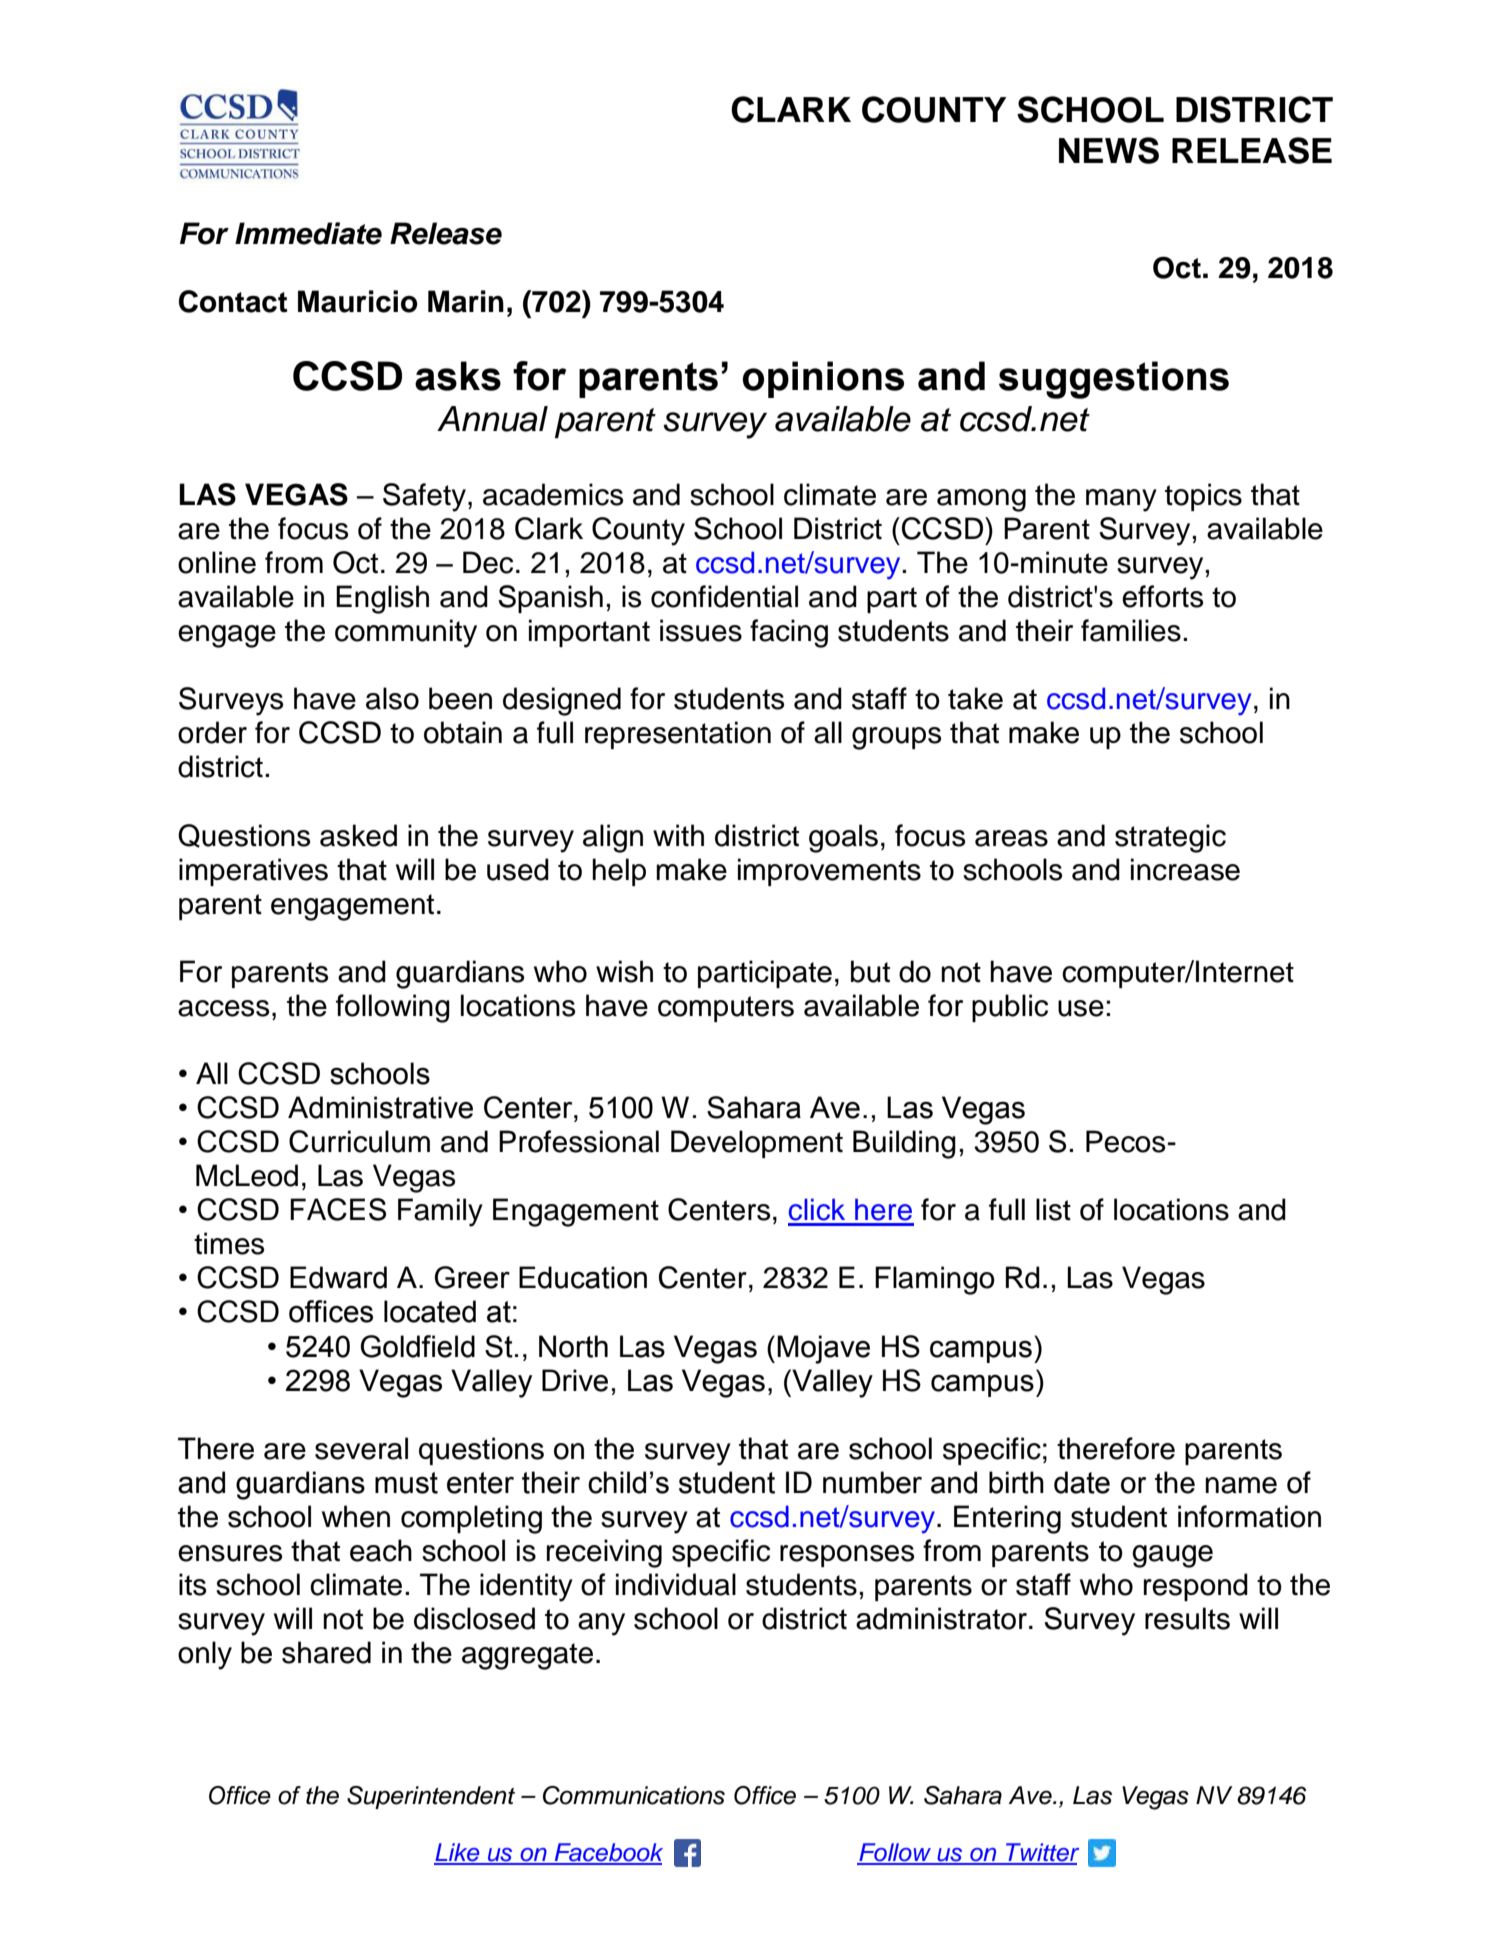 The image size is (1511, 1955). I want to click on opinions, so click(823, 379).
